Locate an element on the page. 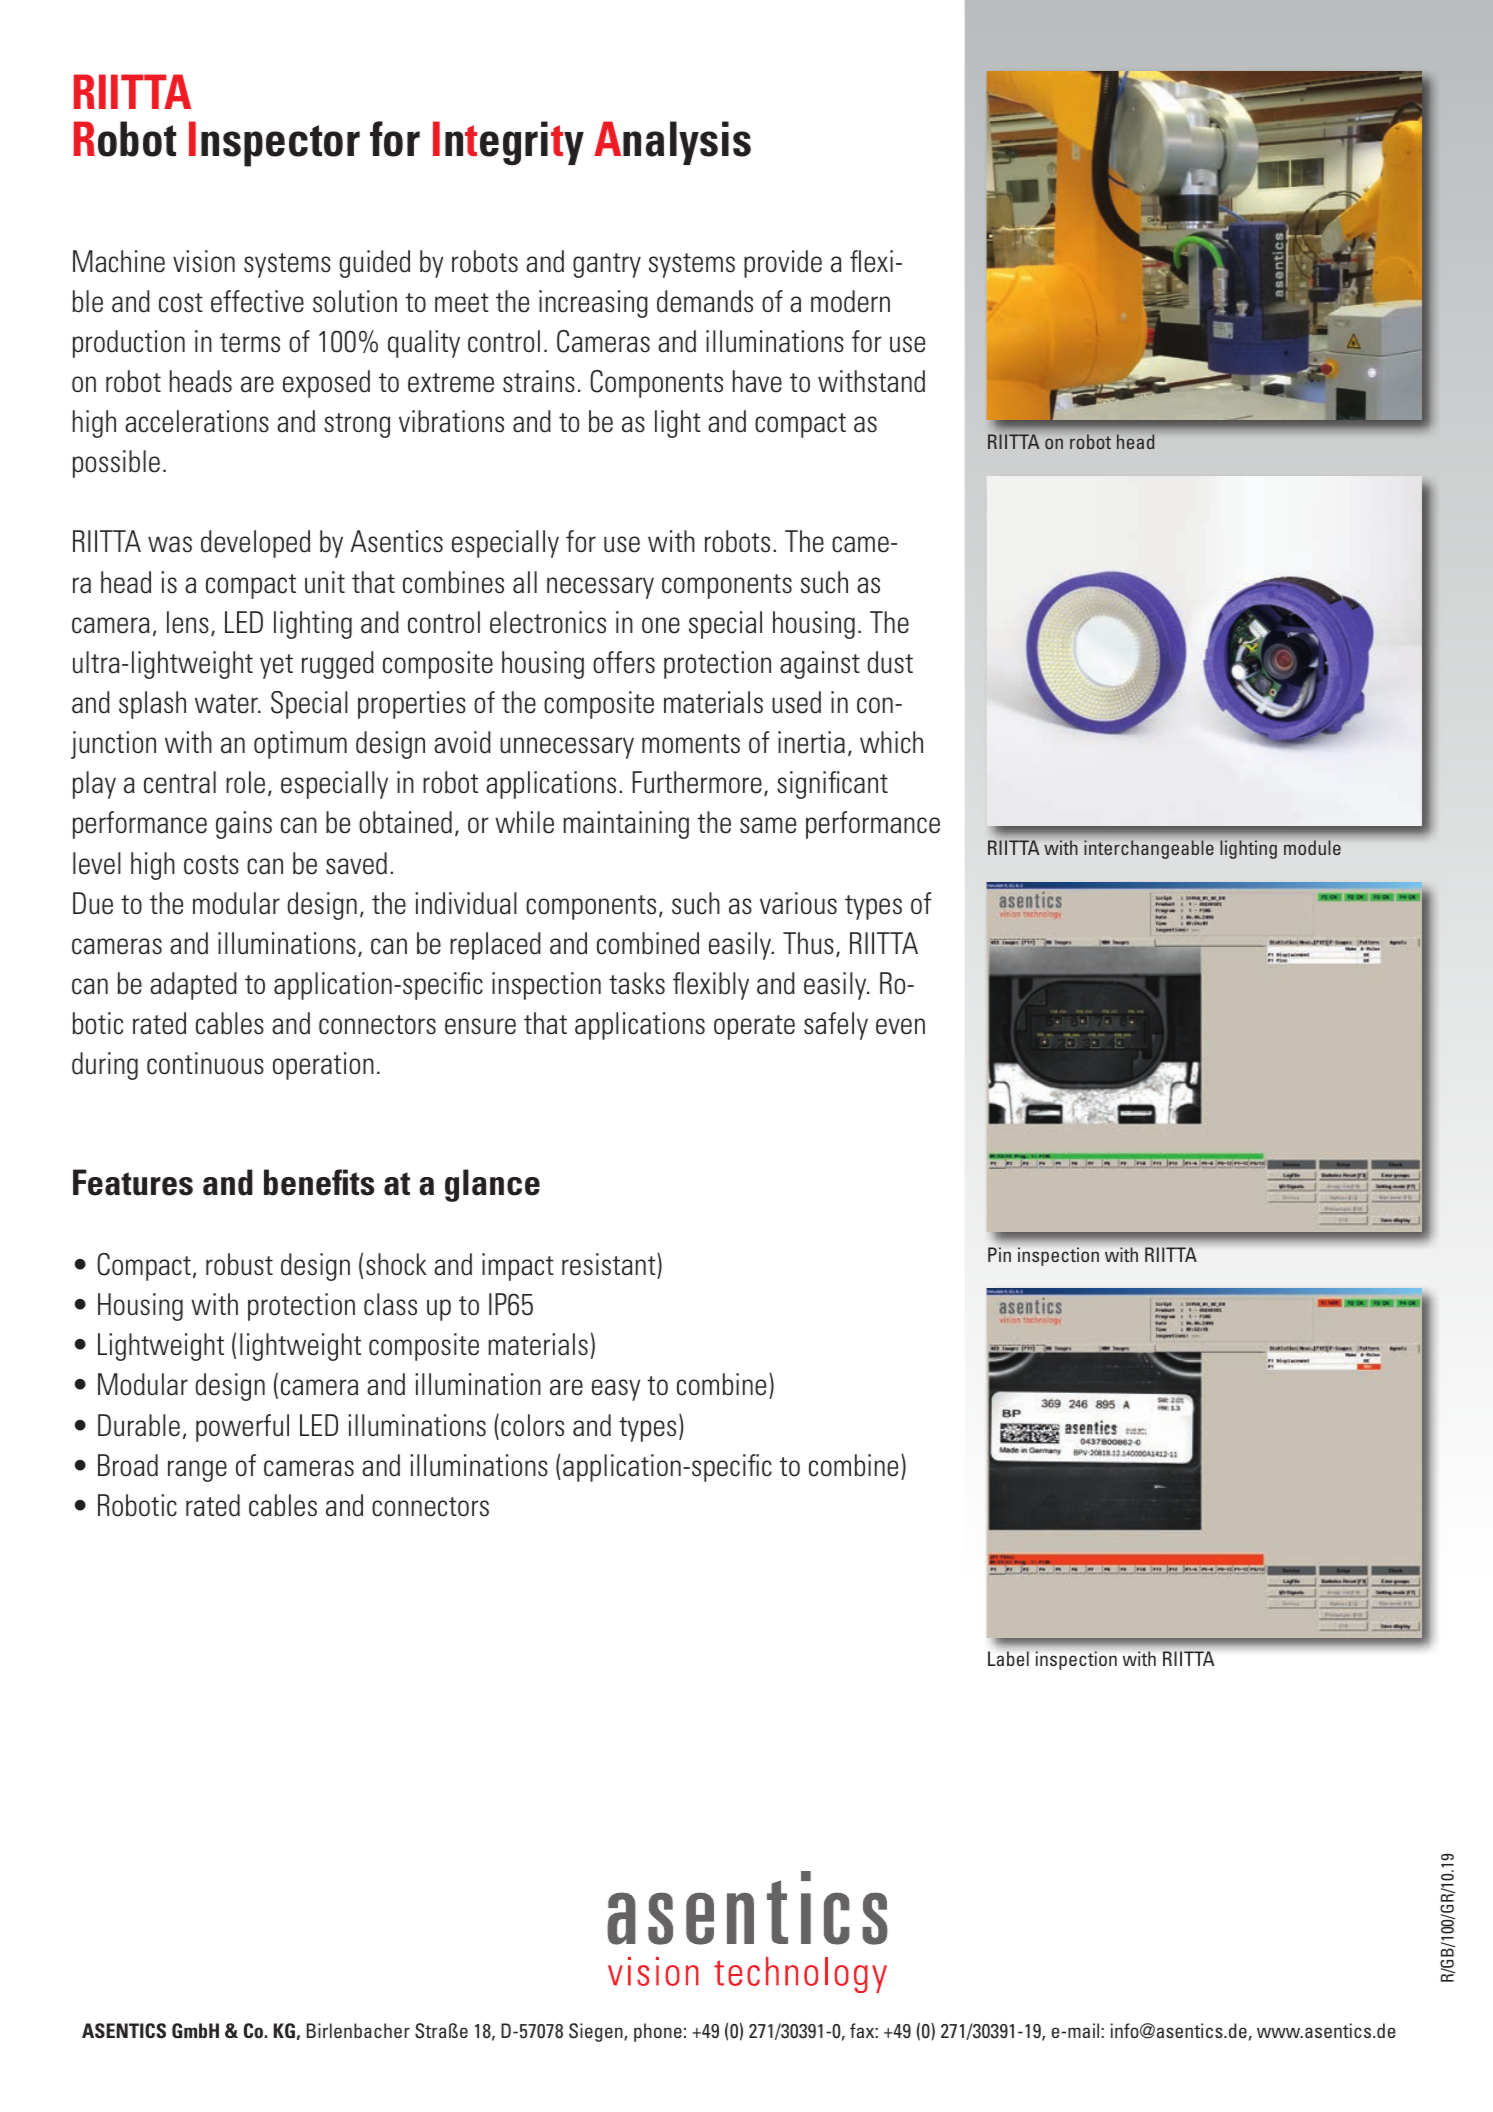  yet is located at coordinates (276, 666).
